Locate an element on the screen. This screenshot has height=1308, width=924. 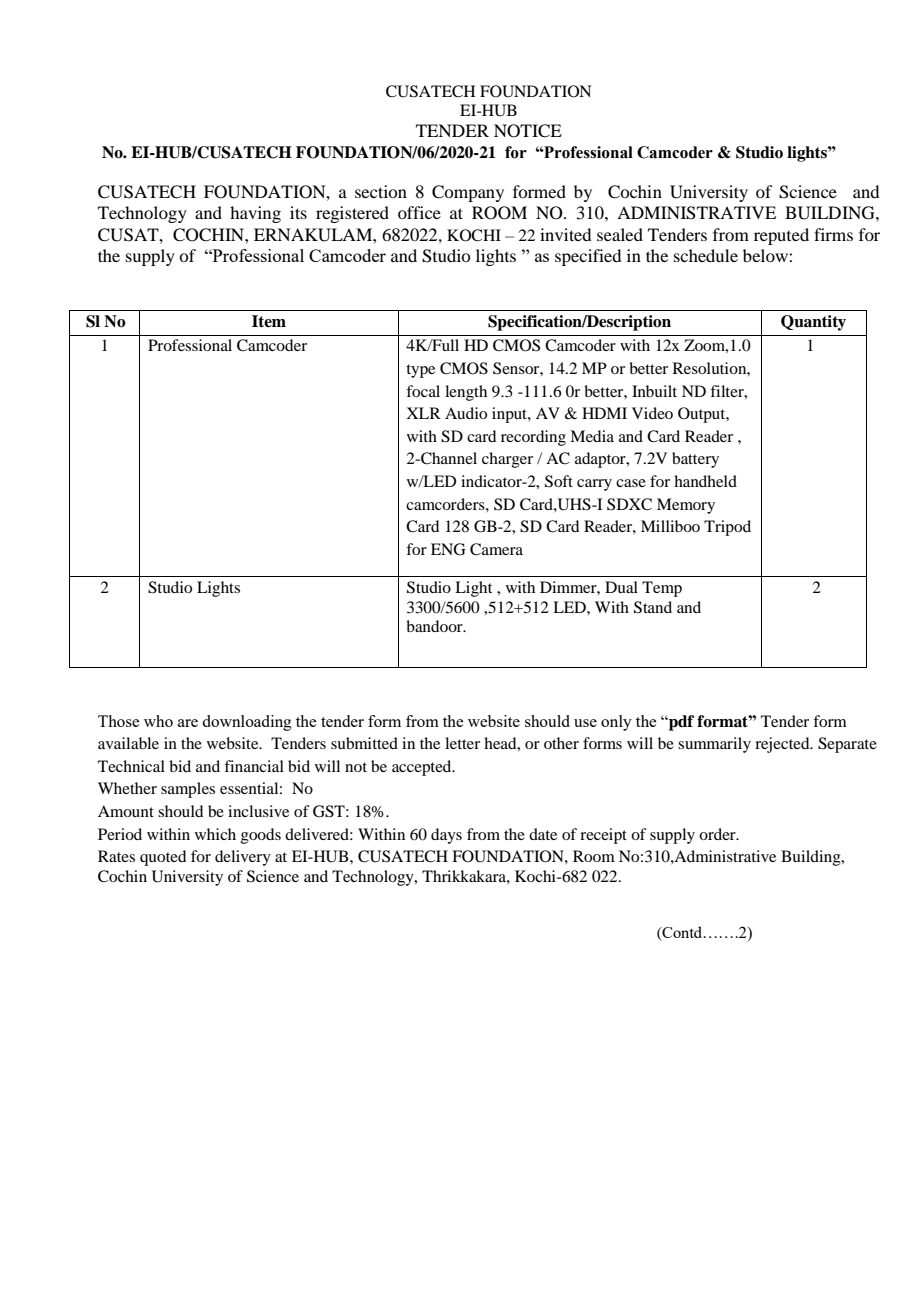
reputed is located at coordinates (781, 236).
